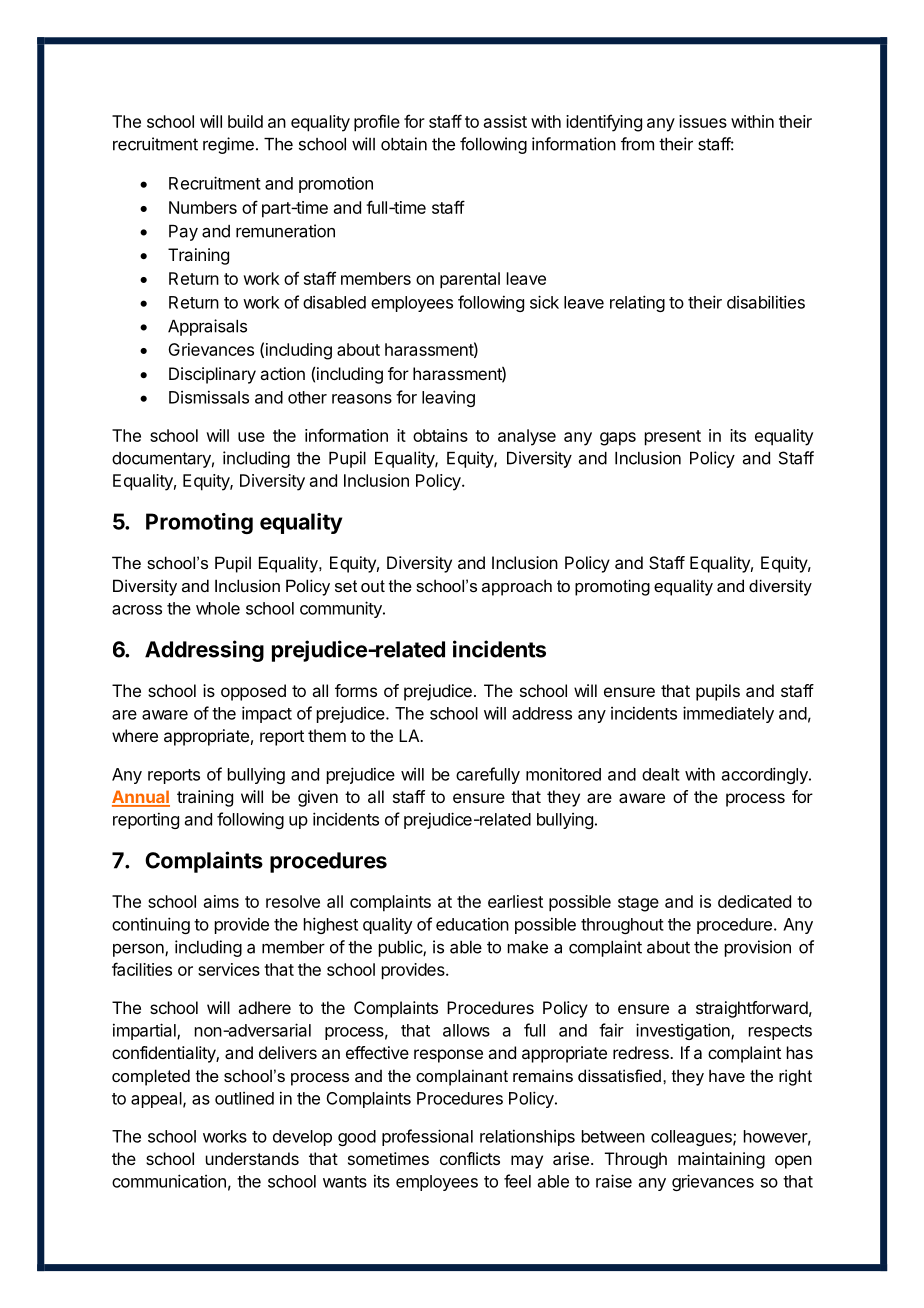 The image size is (924, 1308). I want to click on Dismissals, so click(209, 397).
